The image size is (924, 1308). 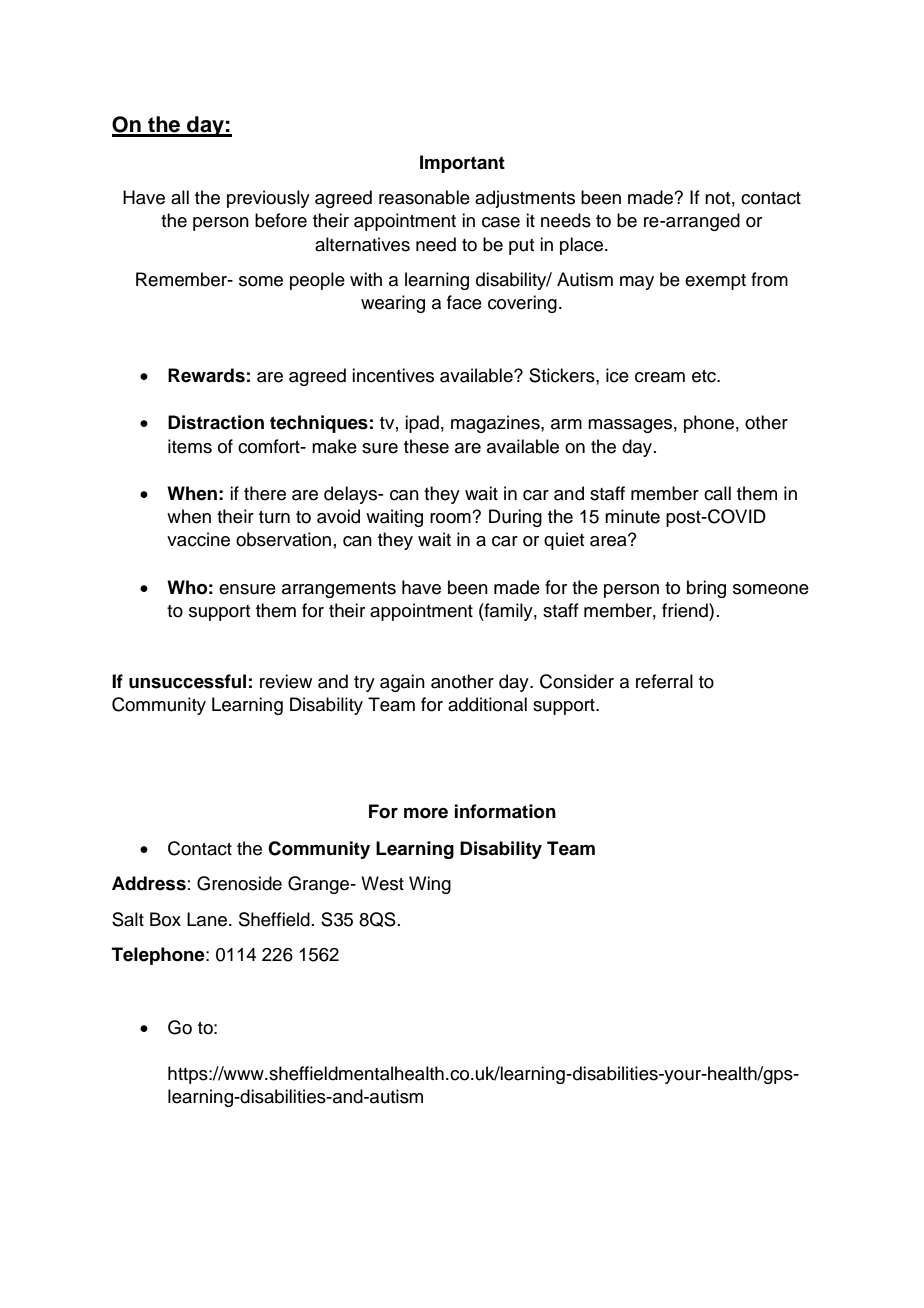 I want to click on previously, so click(x=268, y=199).
